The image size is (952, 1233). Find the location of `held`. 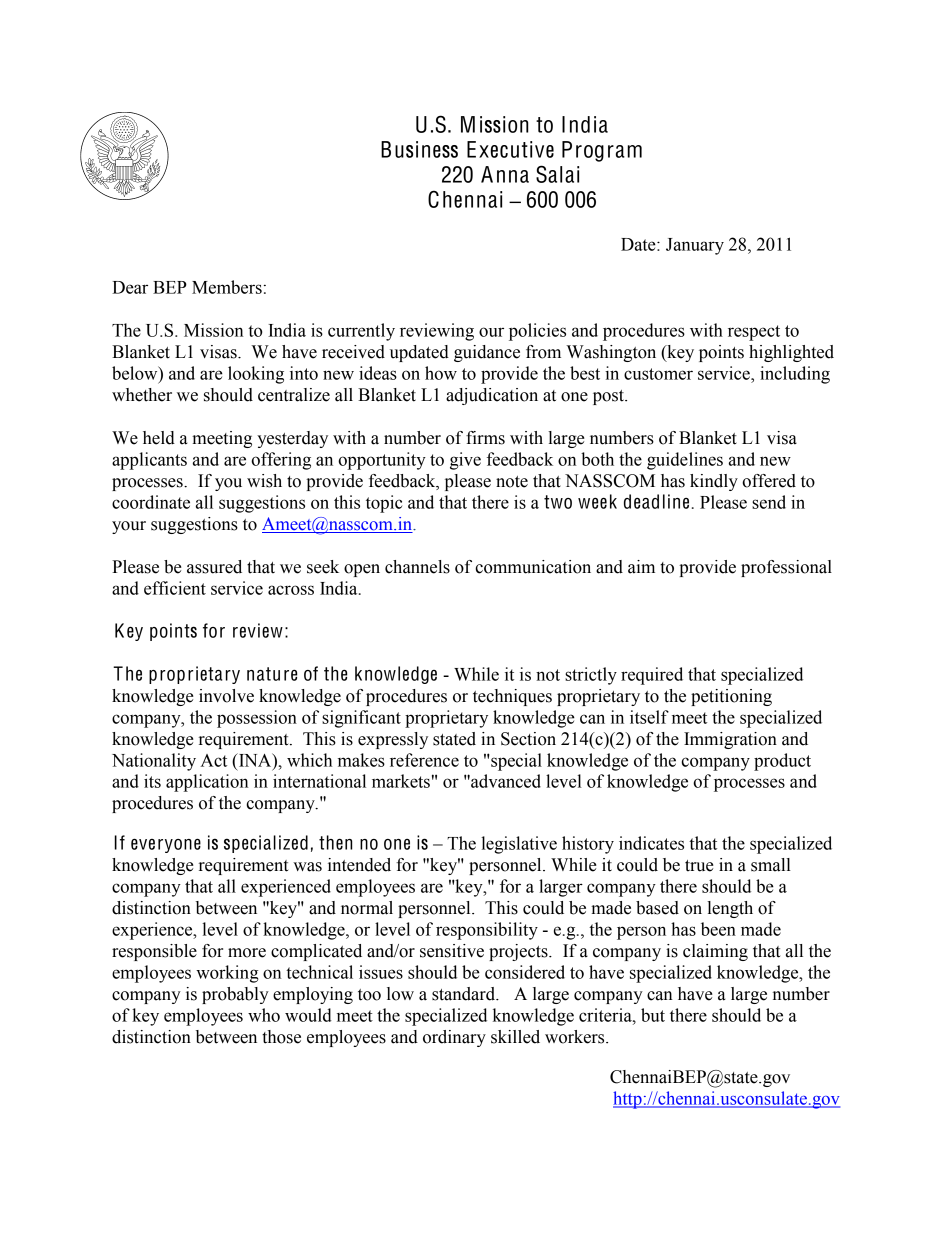

held is located at coordinates (159, 438).
